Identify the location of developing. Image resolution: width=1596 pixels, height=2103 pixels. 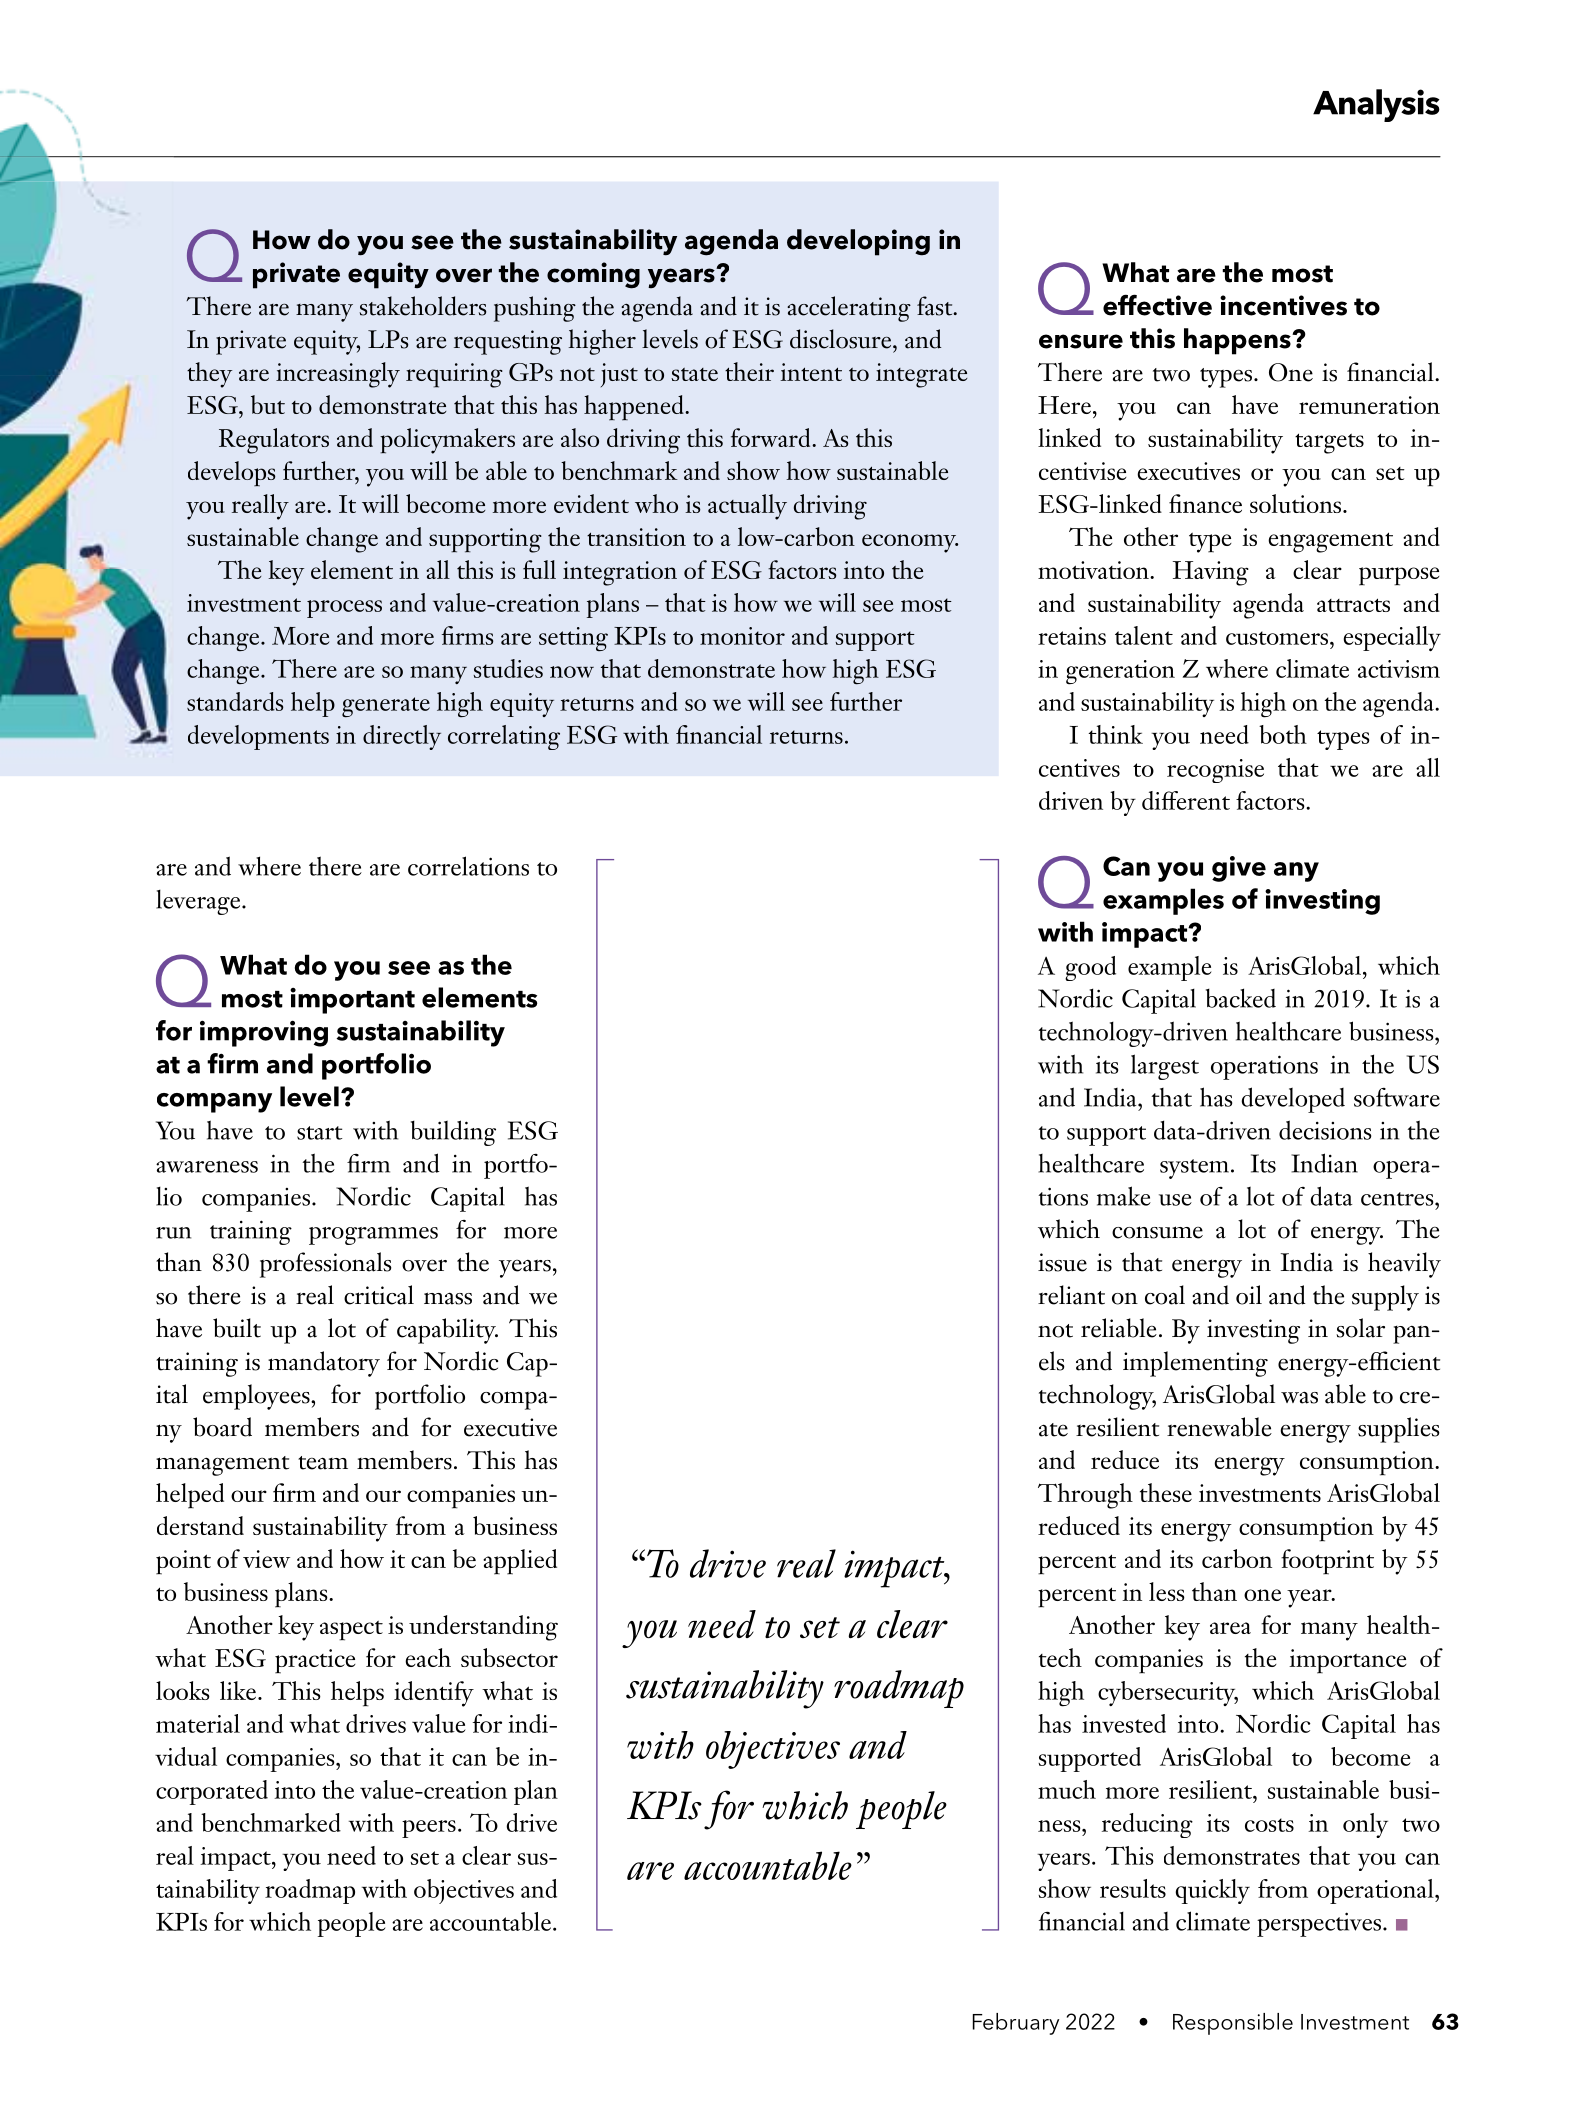
(858, 242).
